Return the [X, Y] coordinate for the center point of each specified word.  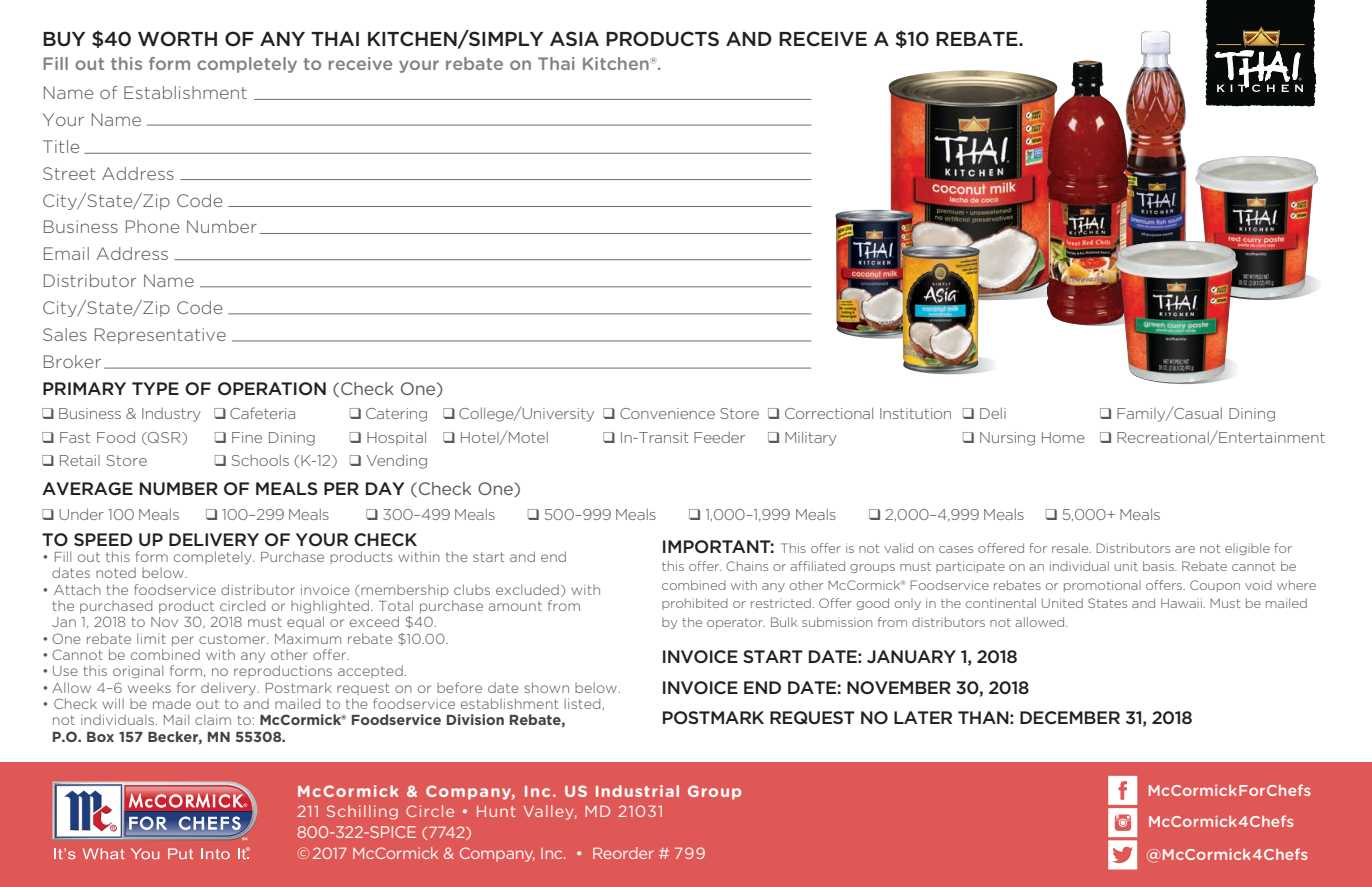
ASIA [574, 38]
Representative [160, 336]
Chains [747, 566]
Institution [915, 413]
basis [1159, 566]
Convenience [667, 413]
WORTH [177, 39]
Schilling [362, 812]
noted [116, 572]
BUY [64, 39]
